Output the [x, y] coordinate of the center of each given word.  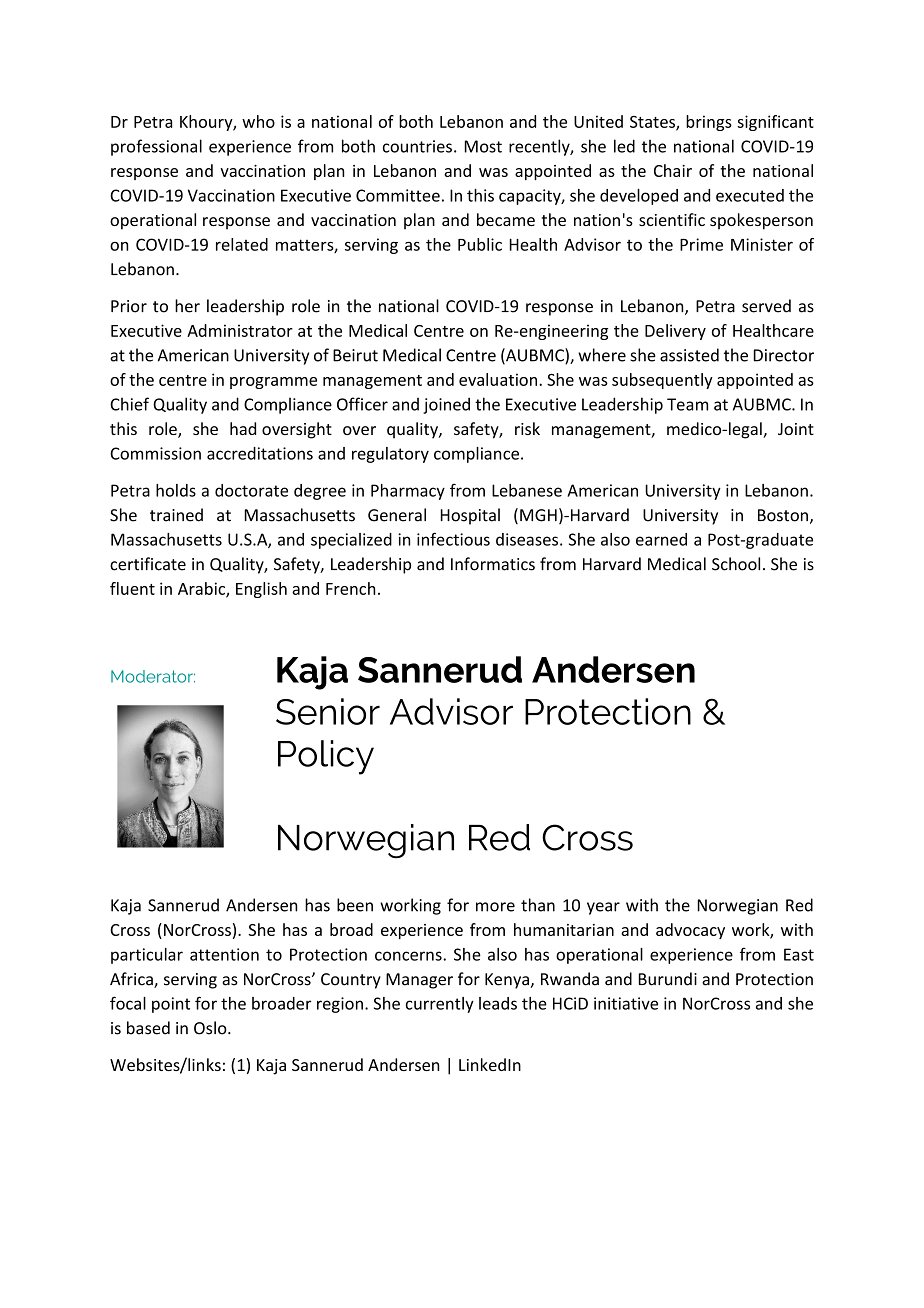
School [736, 564]
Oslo [211, 1028]
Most [483, 146]
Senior [328, 711]
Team [687, 404]
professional [156, 147]
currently [440, 1005]
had [243, 428]
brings [709, 123]
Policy [326, 757]
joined [446, 405]
